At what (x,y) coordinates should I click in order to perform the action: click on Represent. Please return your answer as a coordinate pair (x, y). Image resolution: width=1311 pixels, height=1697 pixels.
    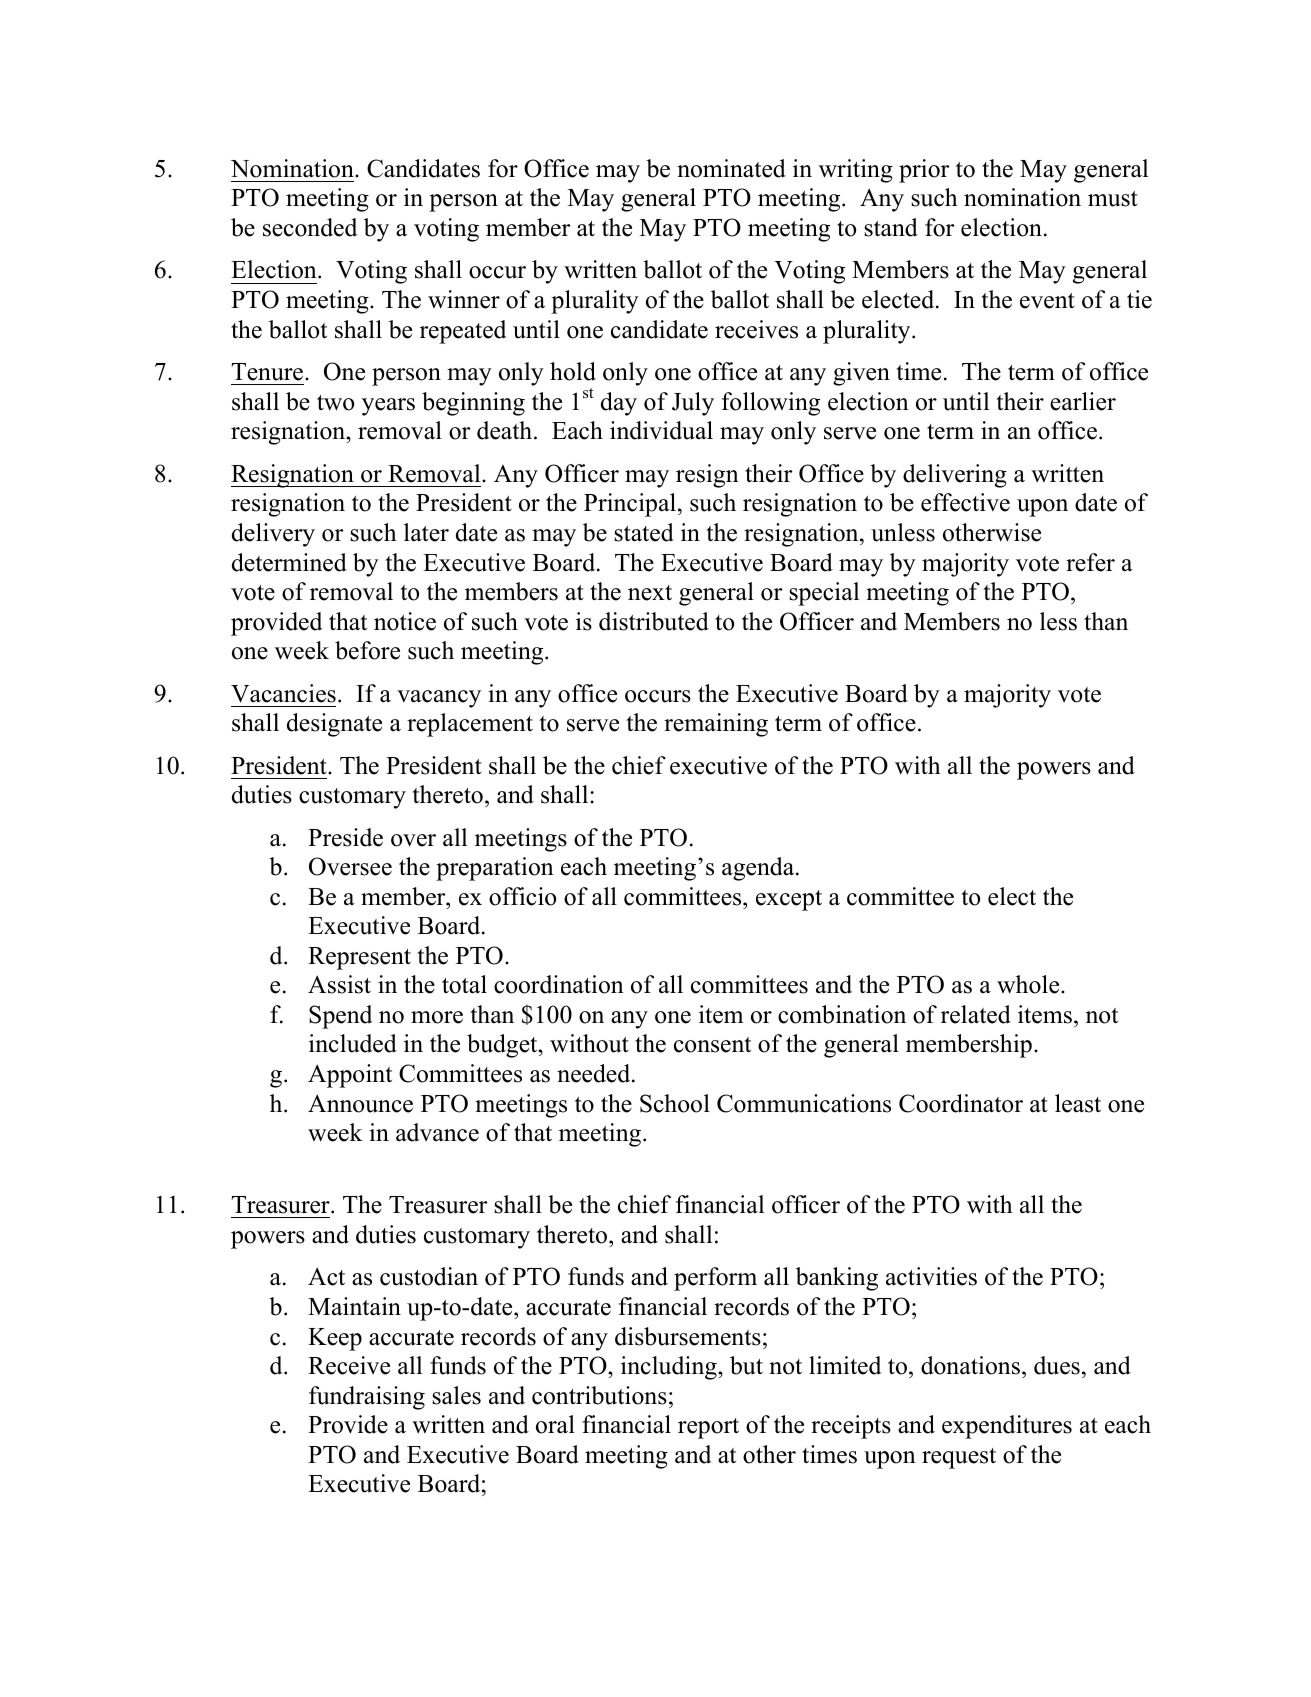
    Looking at the image, I should click on (359, 958).
